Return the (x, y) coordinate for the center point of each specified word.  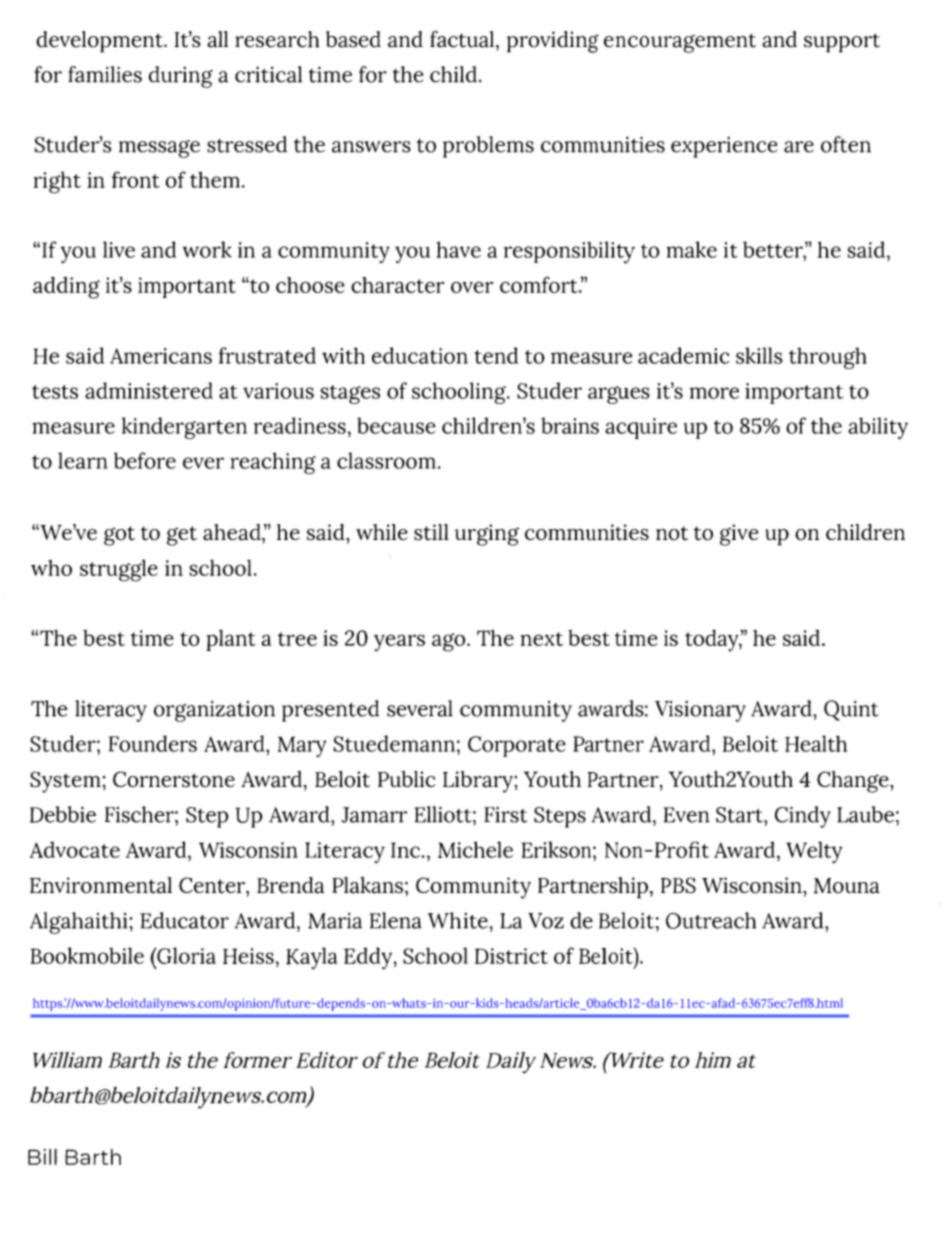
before (145, 460)
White (459, 920)
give (739, 535)
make (691, 249)
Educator (184, 920)
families (105, 74)
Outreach (711, 920)
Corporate (517, 746)
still (431, 532)
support (842, 43)
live (119, 249)
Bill (42, 1157)
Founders (153, 743)
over (472, 287)
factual (463, 39)
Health (816, 743)
